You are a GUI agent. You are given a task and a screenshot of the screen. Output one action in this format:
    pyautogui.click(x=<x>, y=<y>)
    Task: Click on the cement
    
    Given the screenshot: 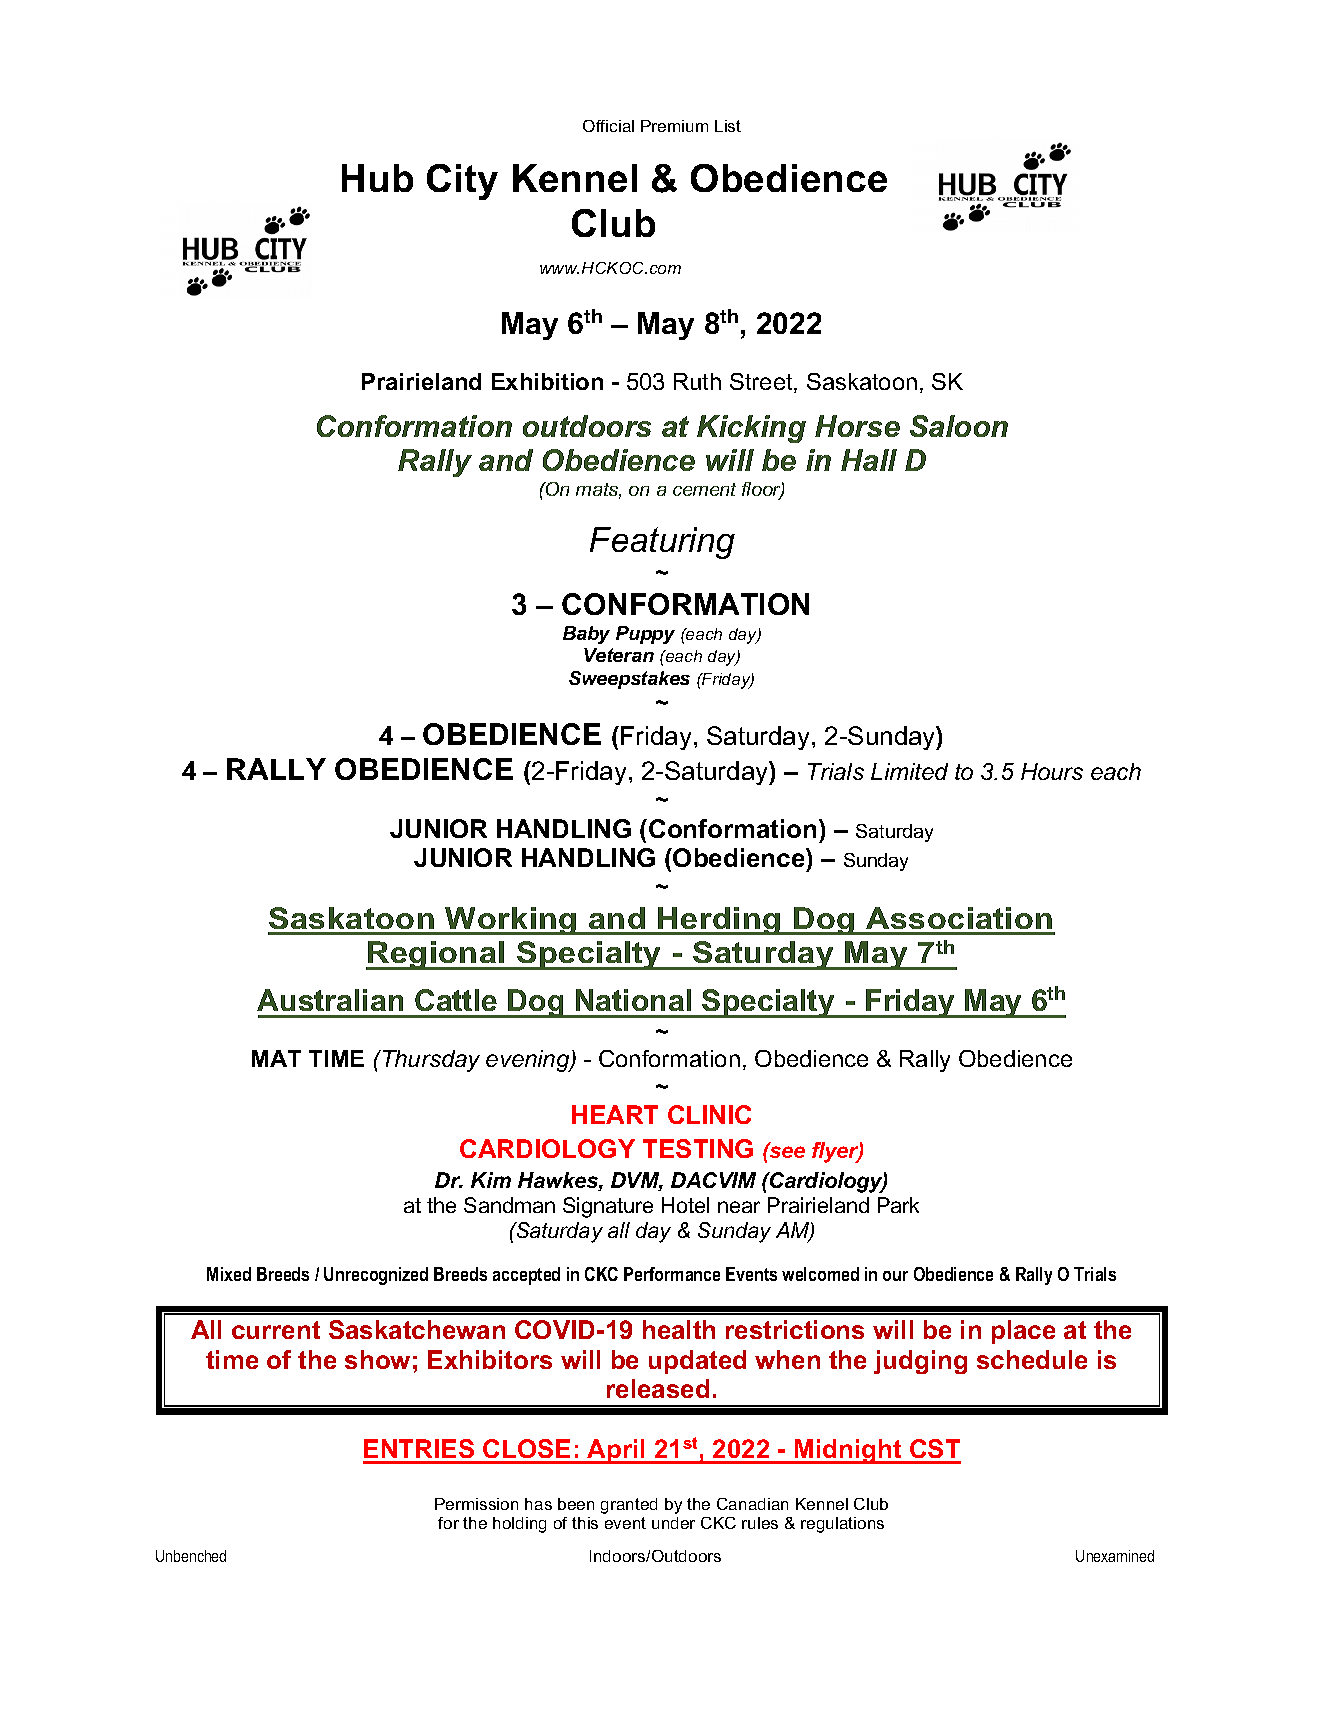 What is the action you would take?
    pyautogui.click(x=704, y=489)
